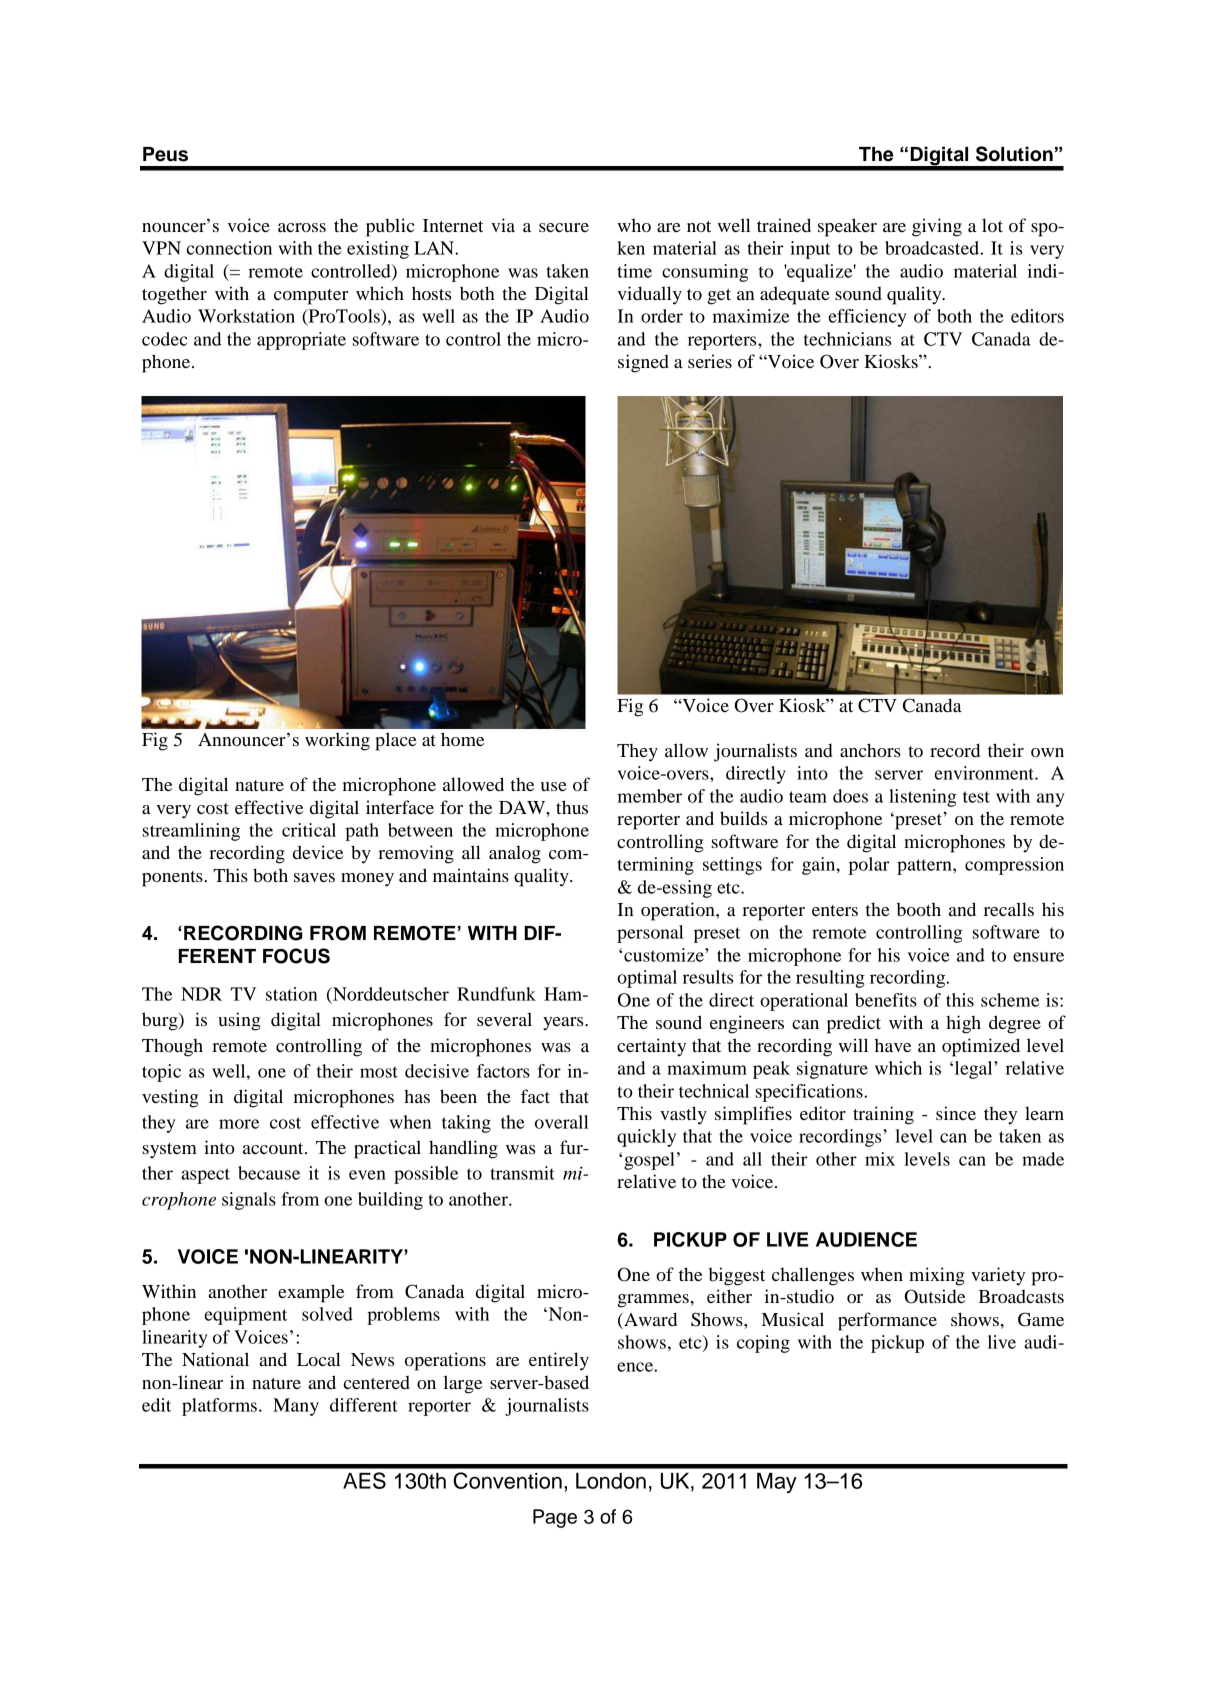 The image size is (1205, 1706). Describe the element at coordinates (651, 1047) in the screenshot. I see `certainty` at that location.
